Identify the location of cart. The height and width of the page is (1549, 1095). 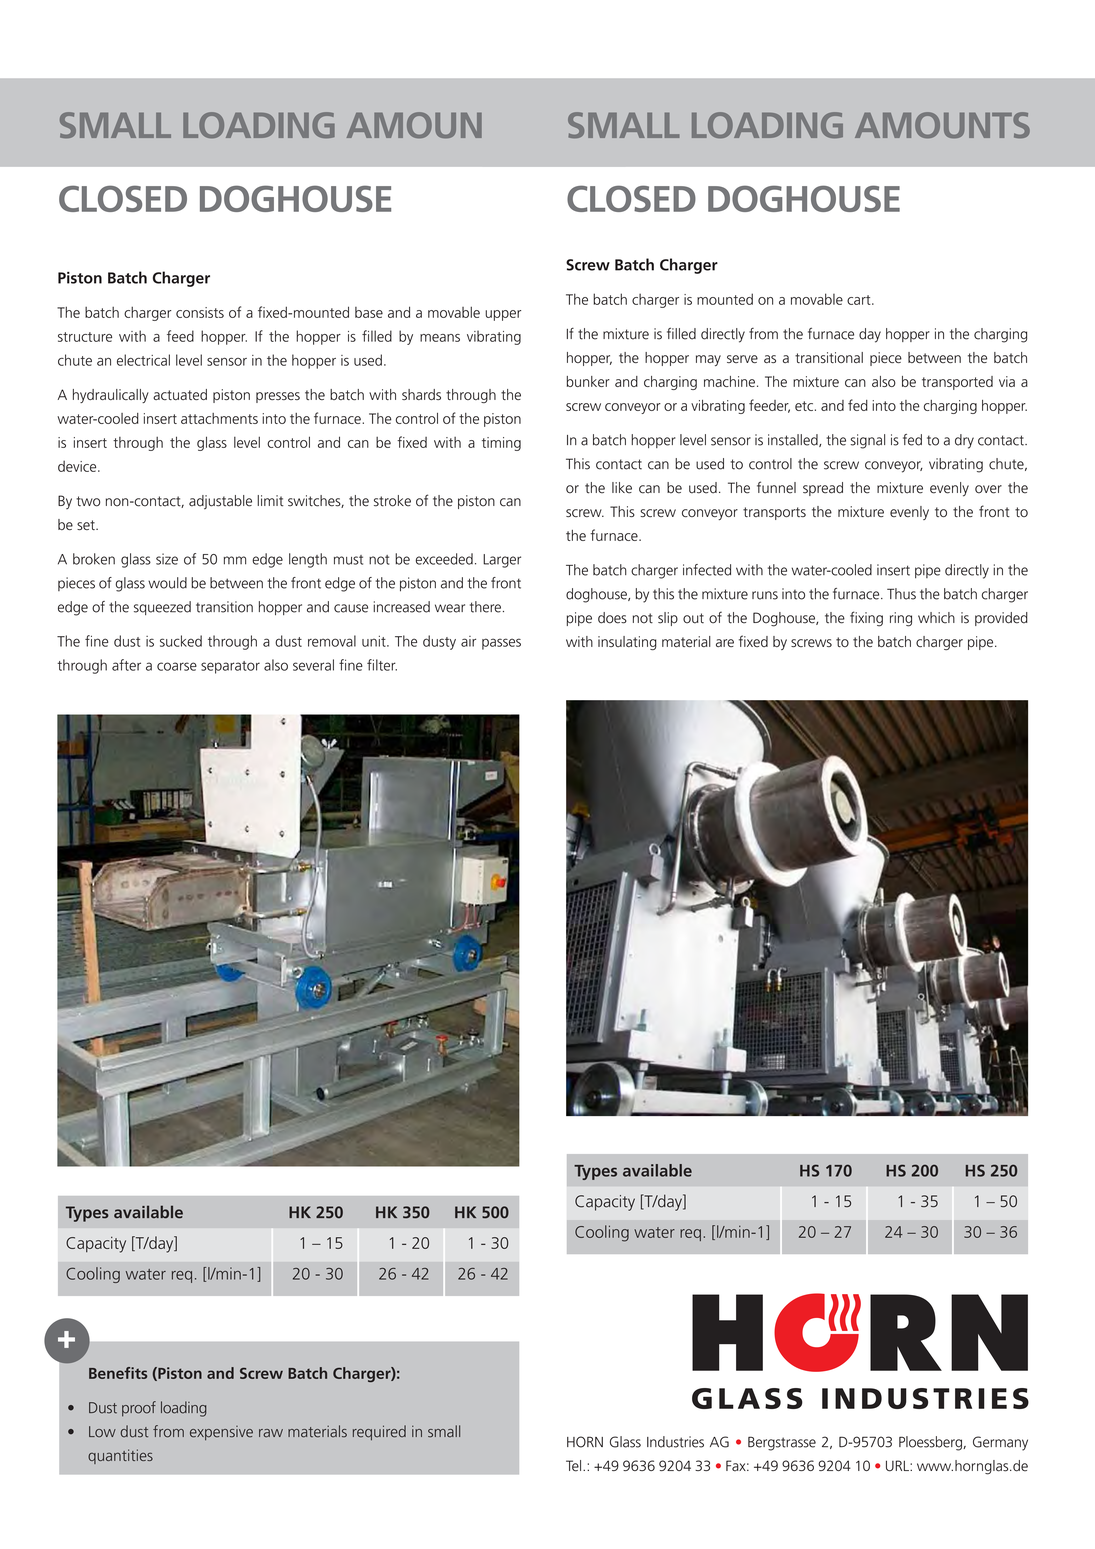
(860, 300).
